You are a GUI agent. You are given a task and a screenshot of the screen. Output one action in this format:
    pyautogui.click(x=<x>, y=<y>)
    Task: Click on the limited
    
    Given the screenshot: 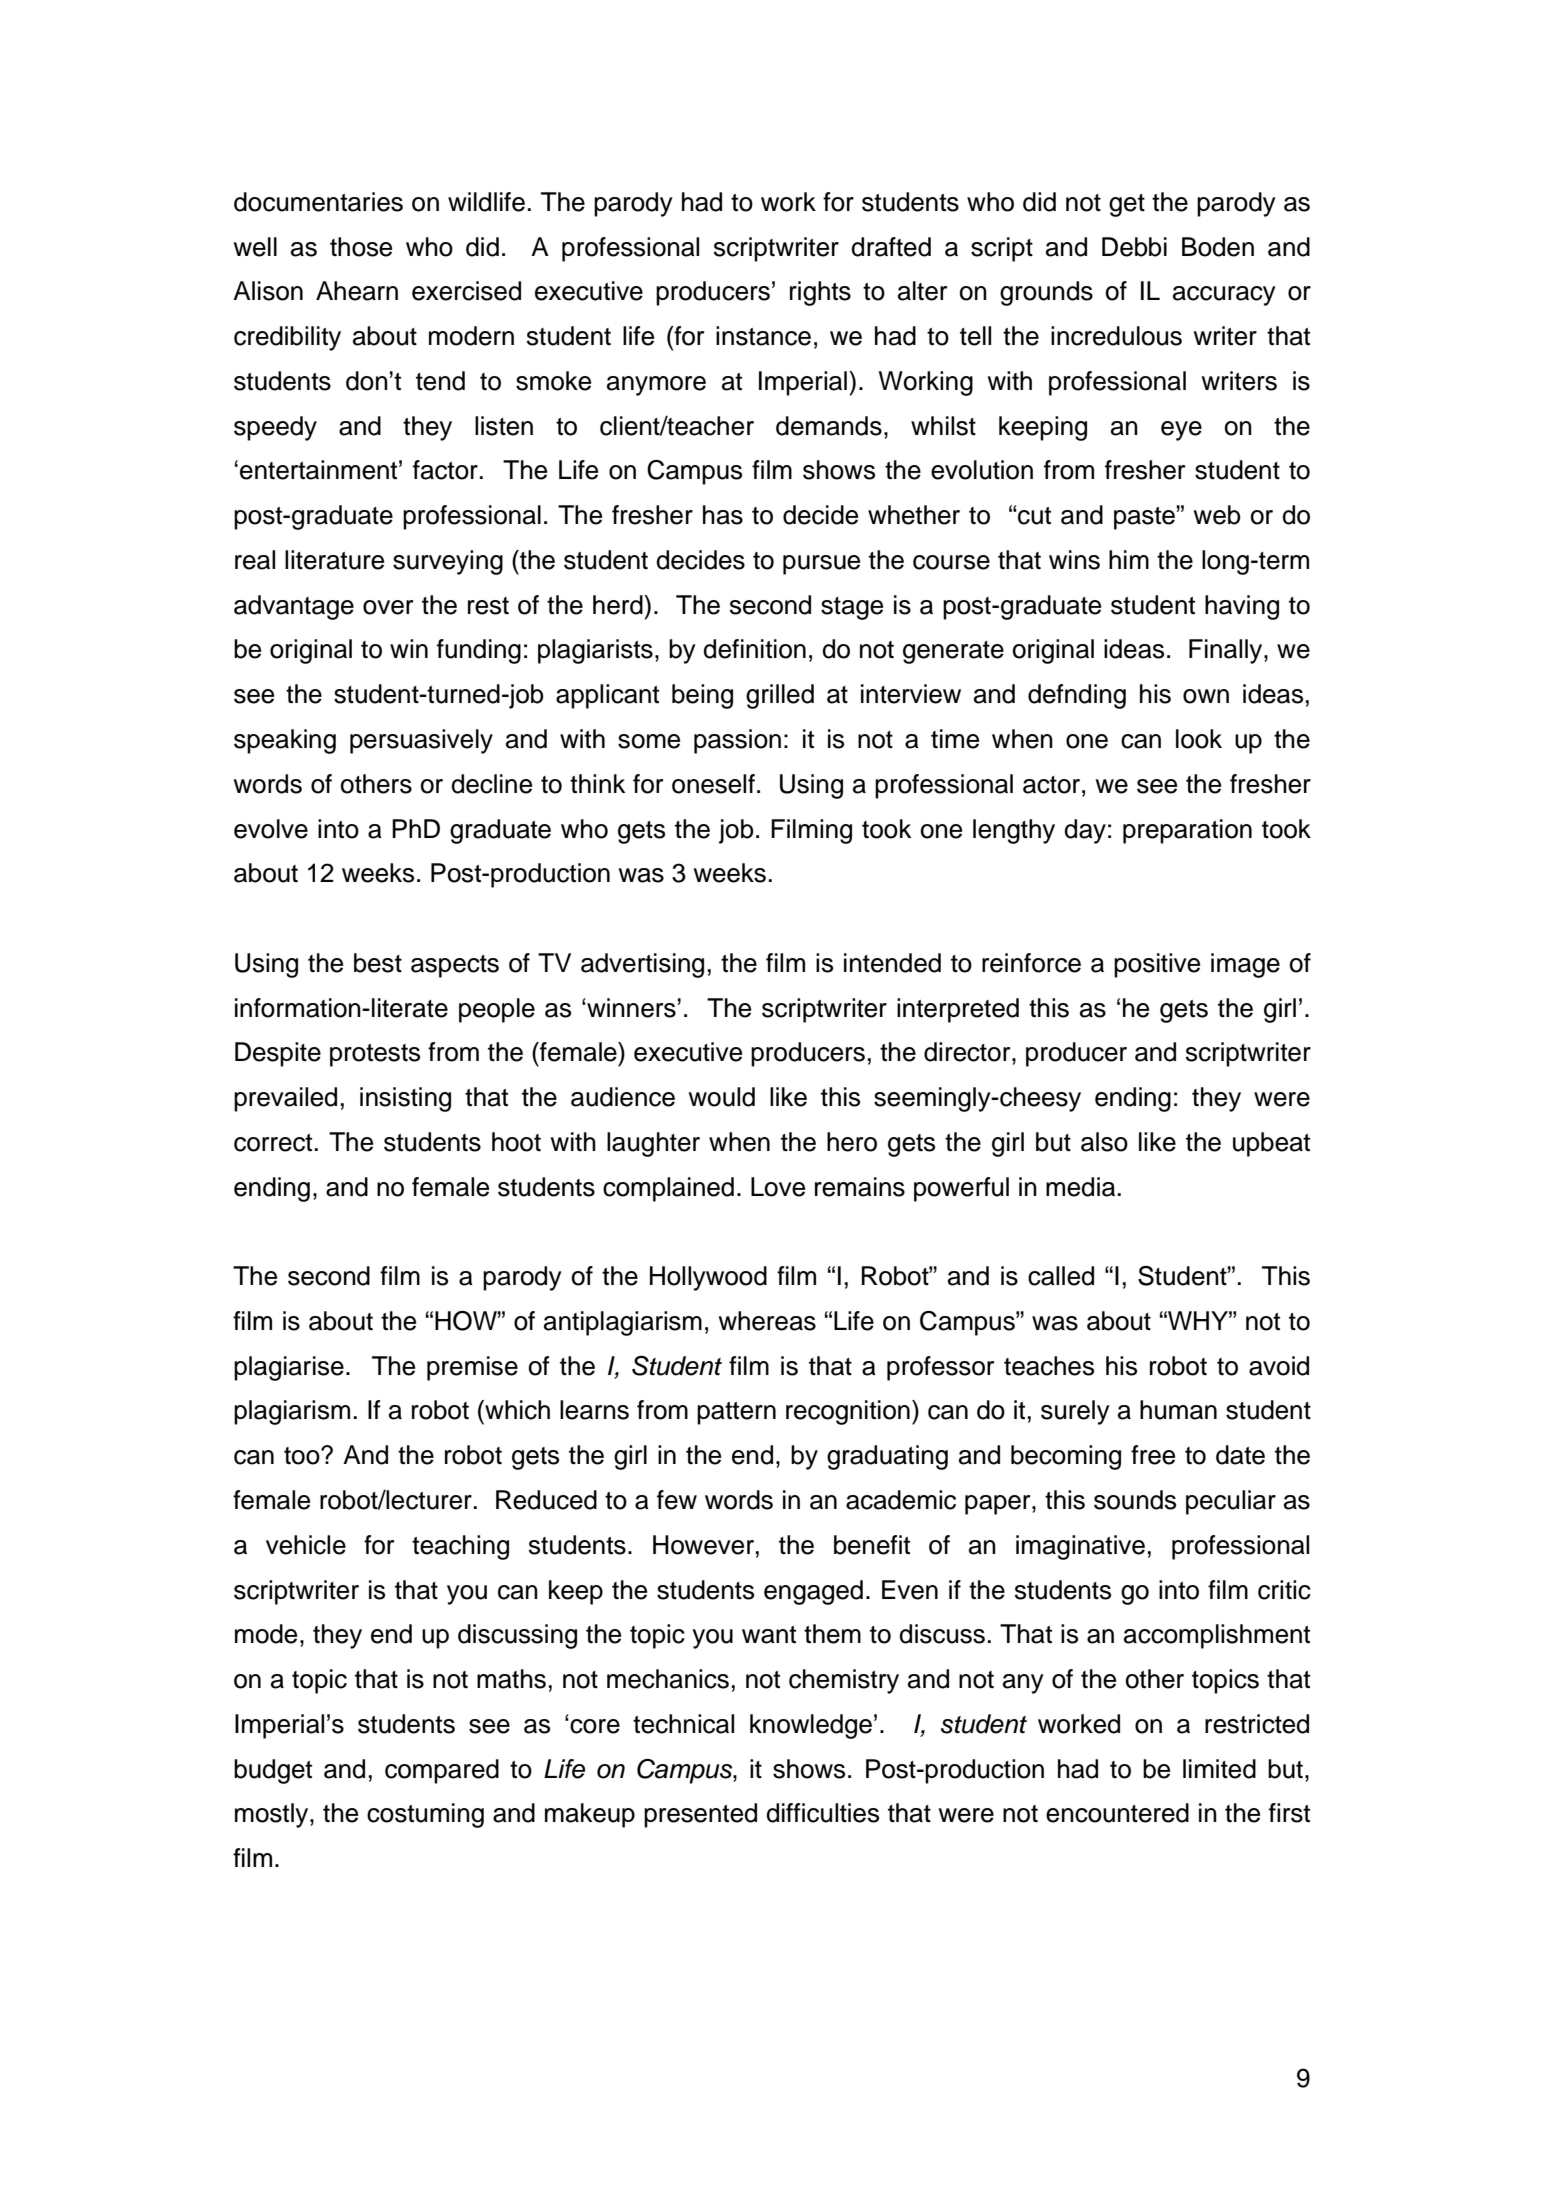 What is the action you would take?
    pyautogui.click(x=1219, y=1769)
